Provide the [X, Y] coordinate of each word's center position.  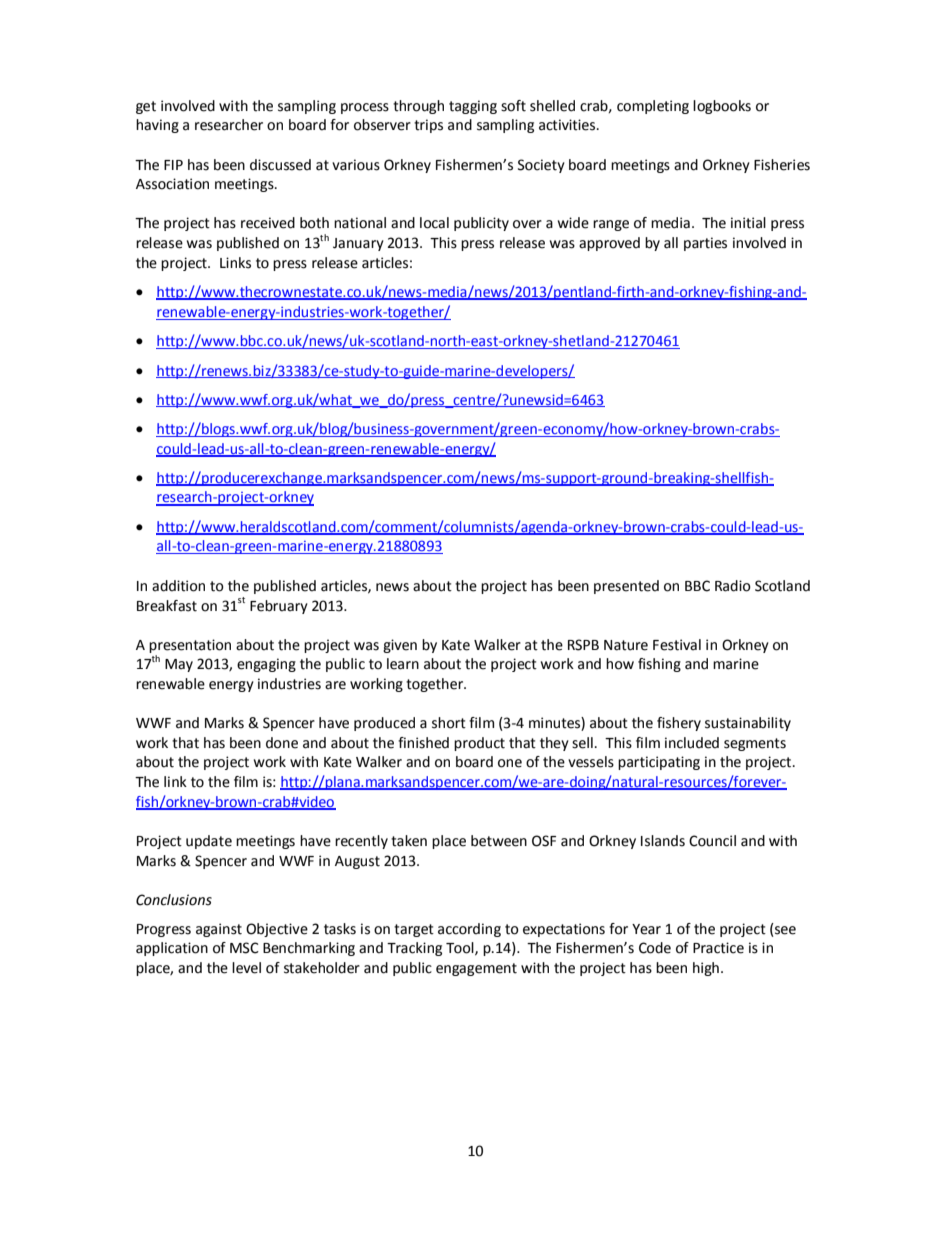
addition [178, 586]
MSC [244, 948]
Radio [733, 586]
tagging [473, 107]
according [469, 930]
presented [626, 587]
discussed [280, 165]
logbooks [722, 107]
